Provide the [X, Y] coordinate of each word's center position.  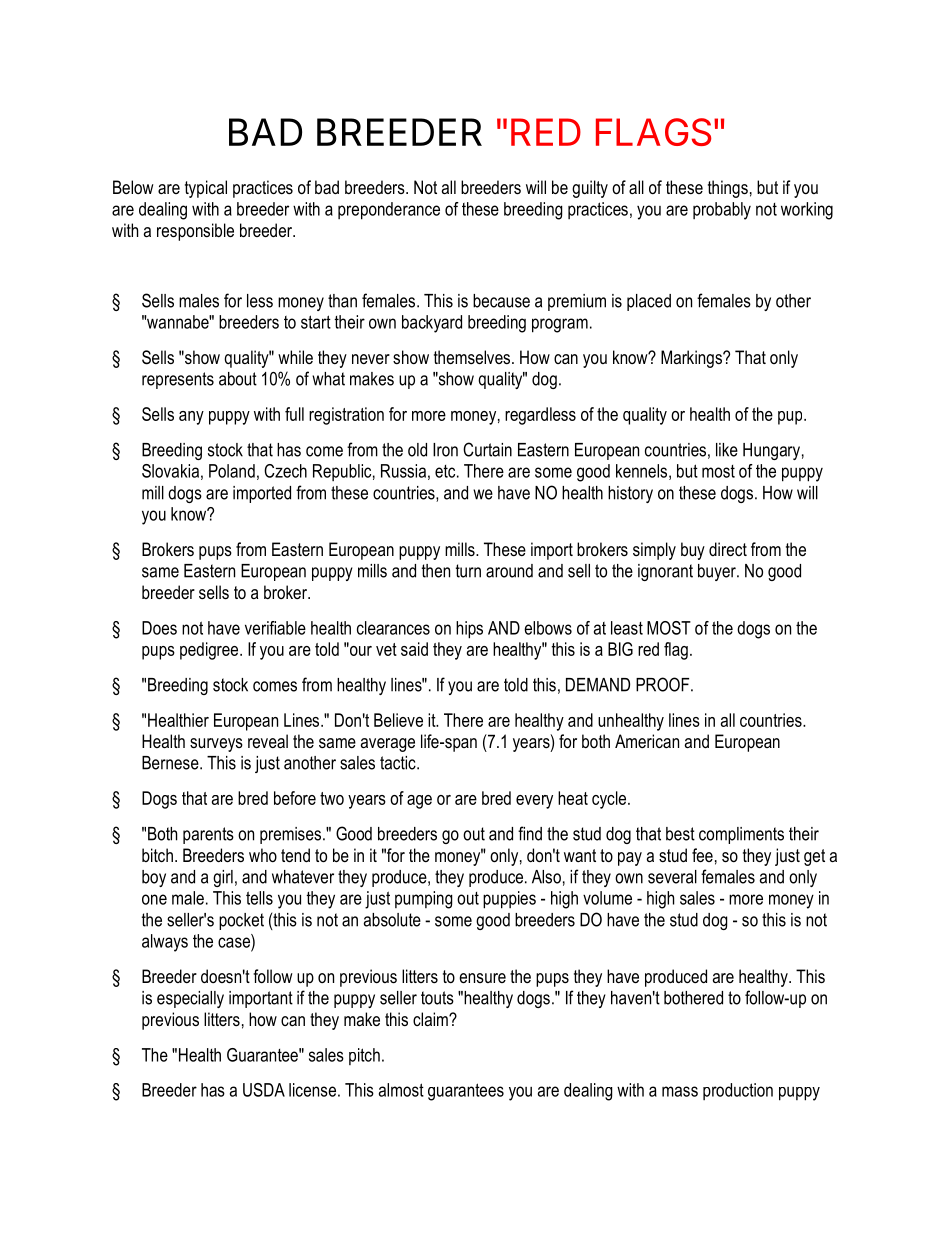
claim [431, 1019]
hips [469, 630]
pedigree [210, 651]
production [738, 1091]
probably [722, 211]
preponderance [389, 211]
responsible [195, 232]
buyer [718, 572]
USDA [264, 1090]
